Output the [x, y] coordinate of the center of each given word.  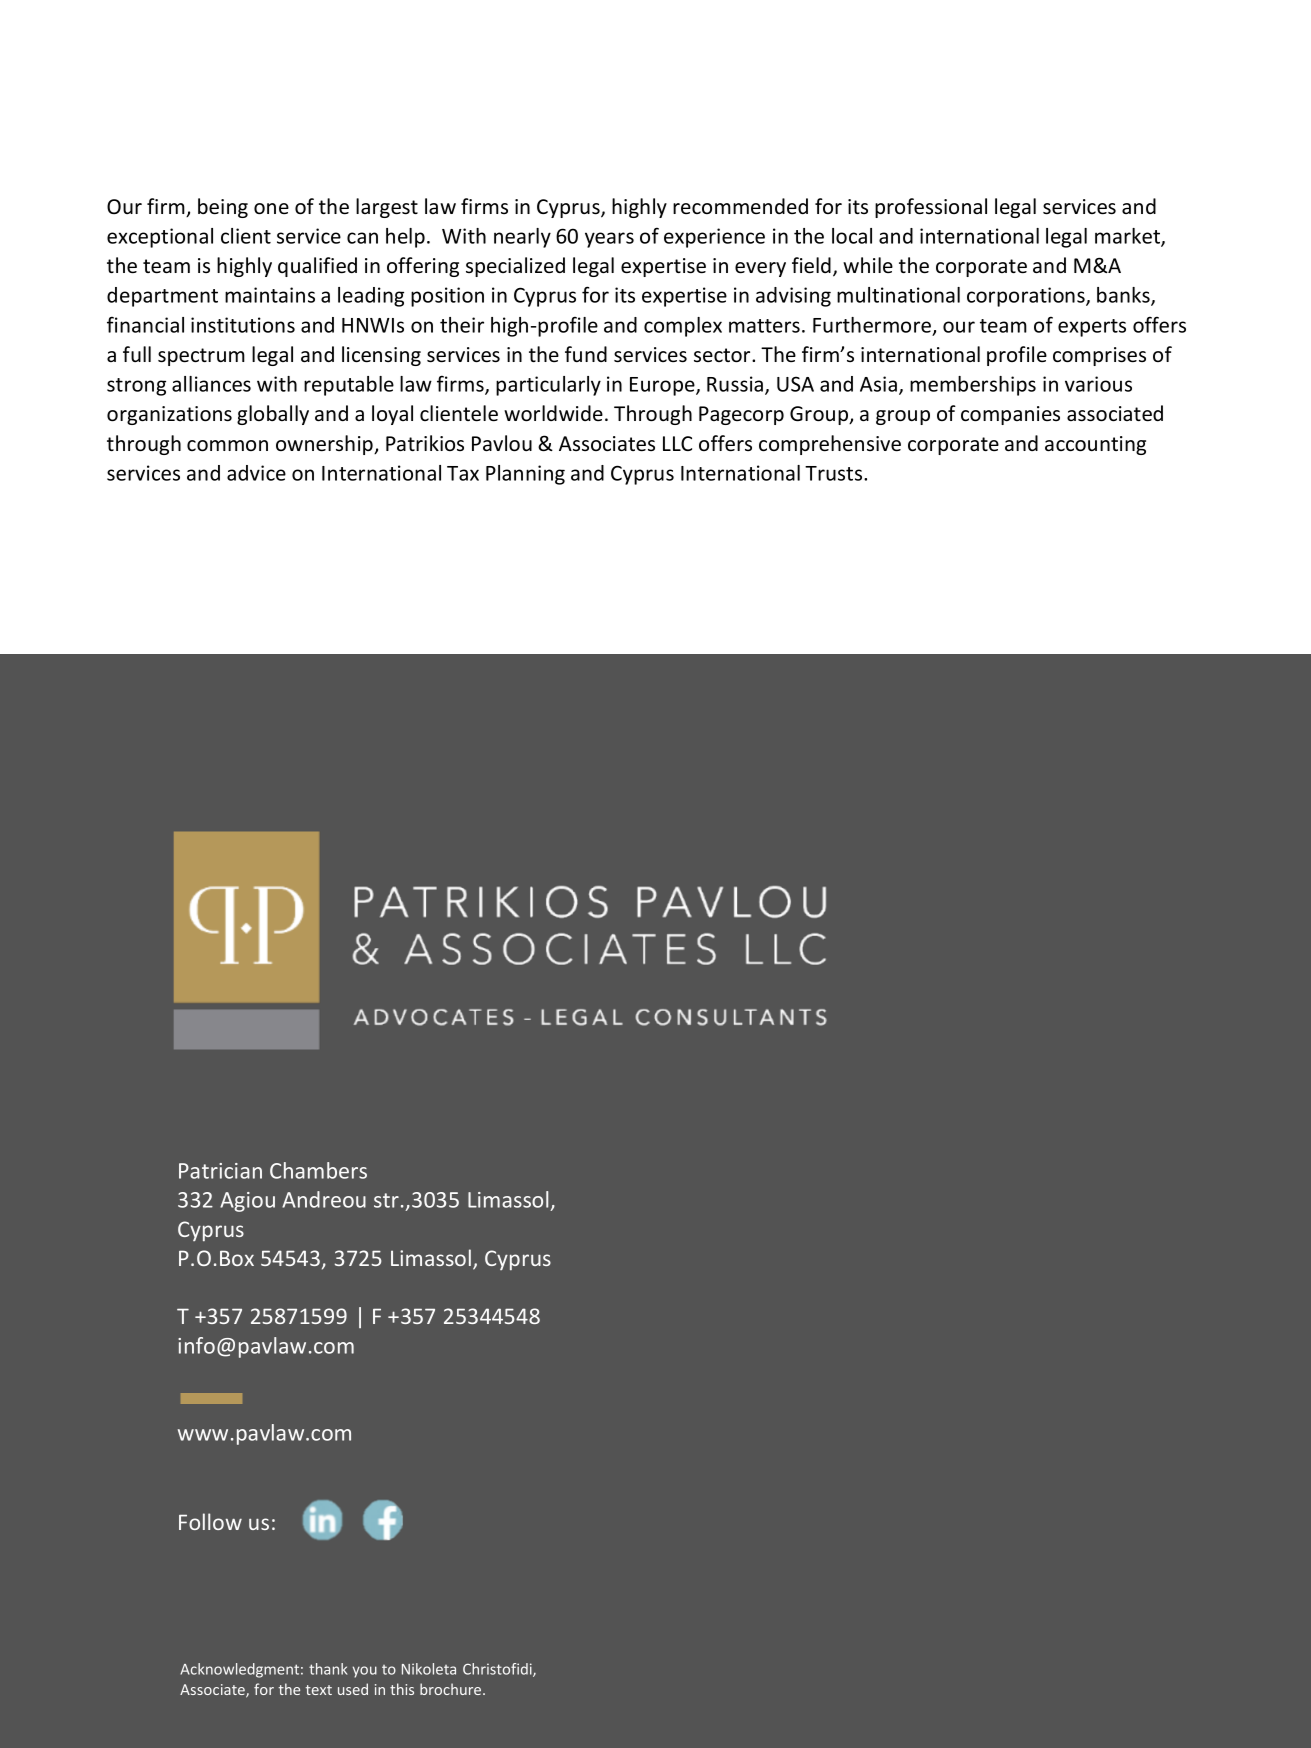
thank [328, 1669]
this [402, 1689]
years [609, 240]
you [365, 1672]
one [271, 208]
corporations [1027, 297]
